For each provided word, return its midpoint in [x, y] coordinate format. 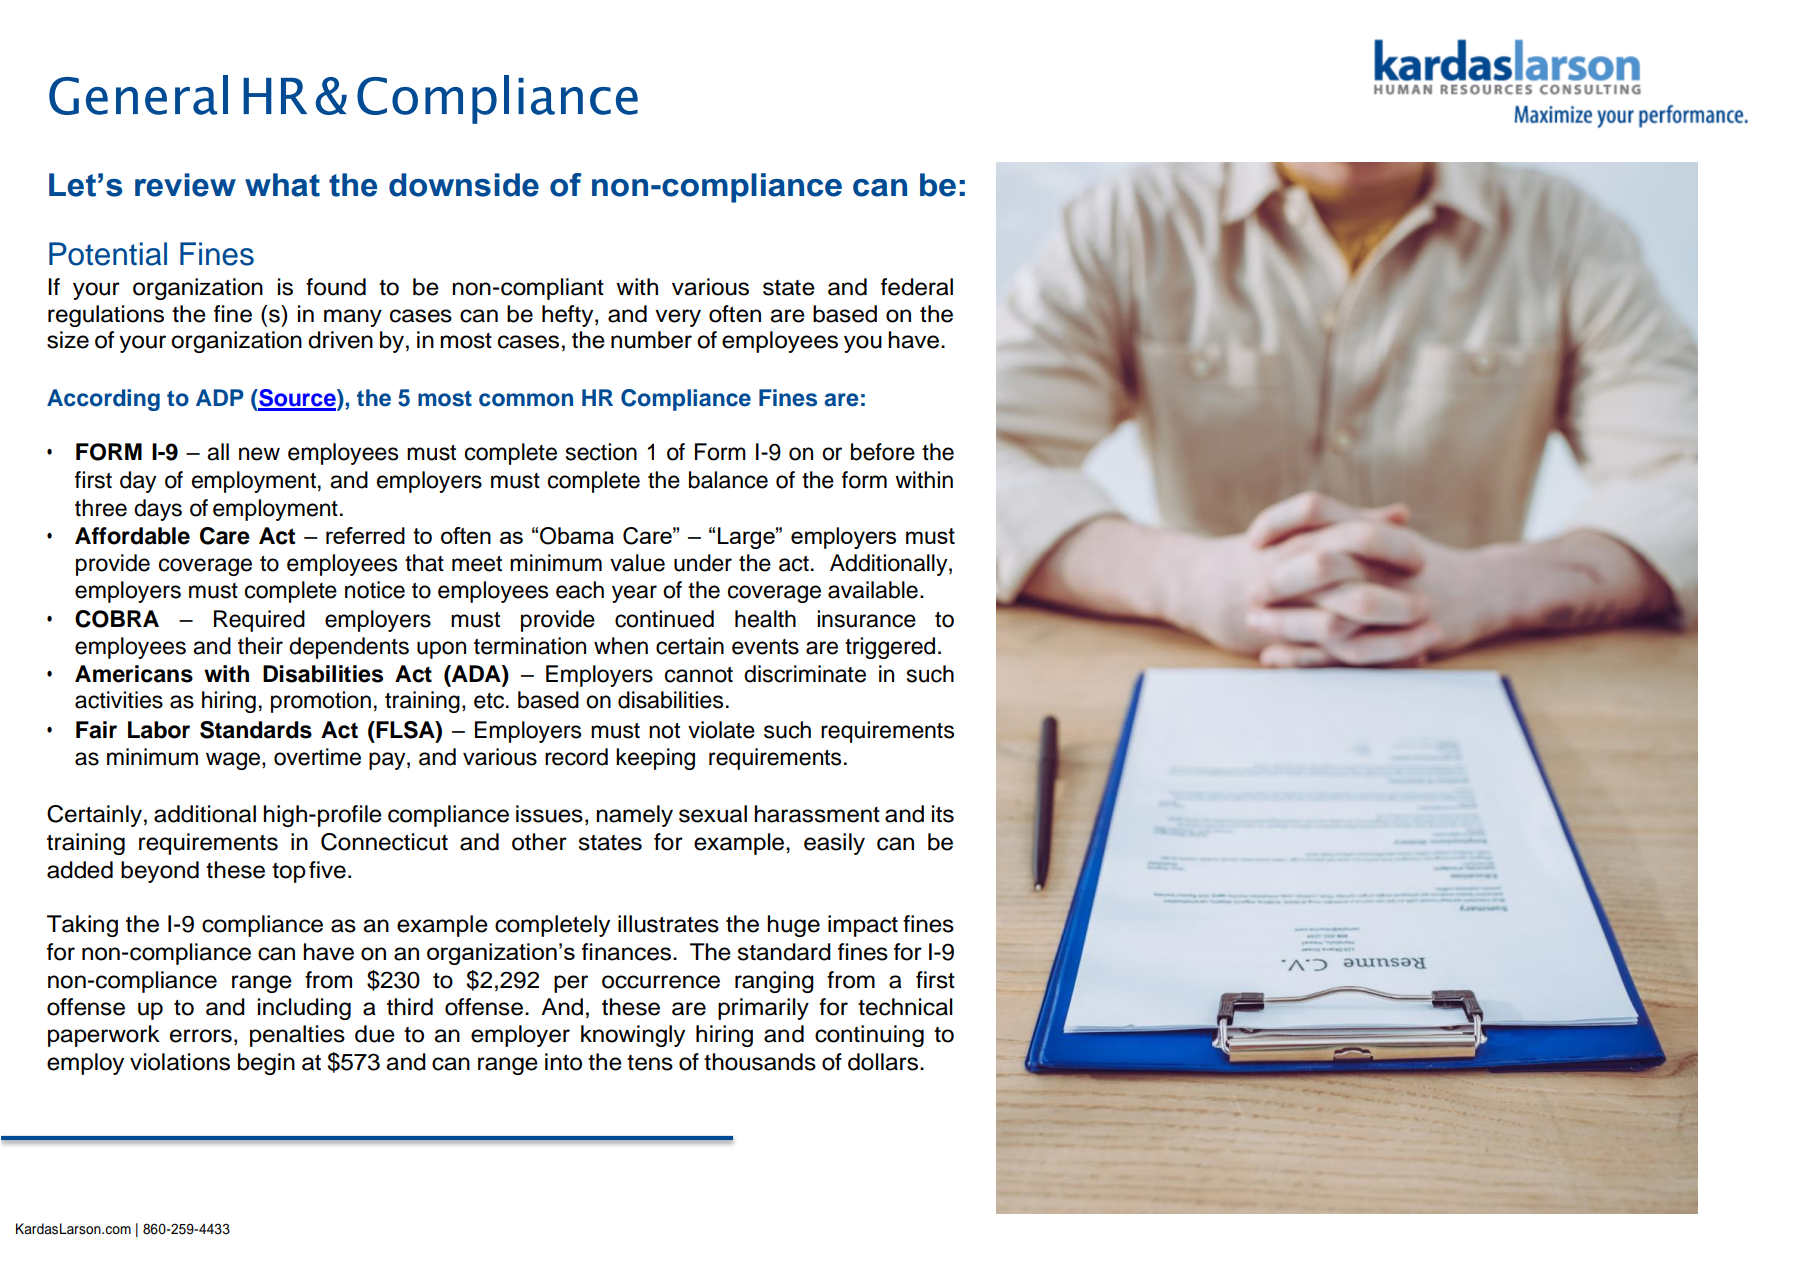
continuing [869, 1036]
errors [201, 1036]
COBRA [117, 619]
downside [464, 185]
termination [530, 646]
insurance [866, 619]
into [563, 1062]
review [185, 185]
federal [917, 287]
